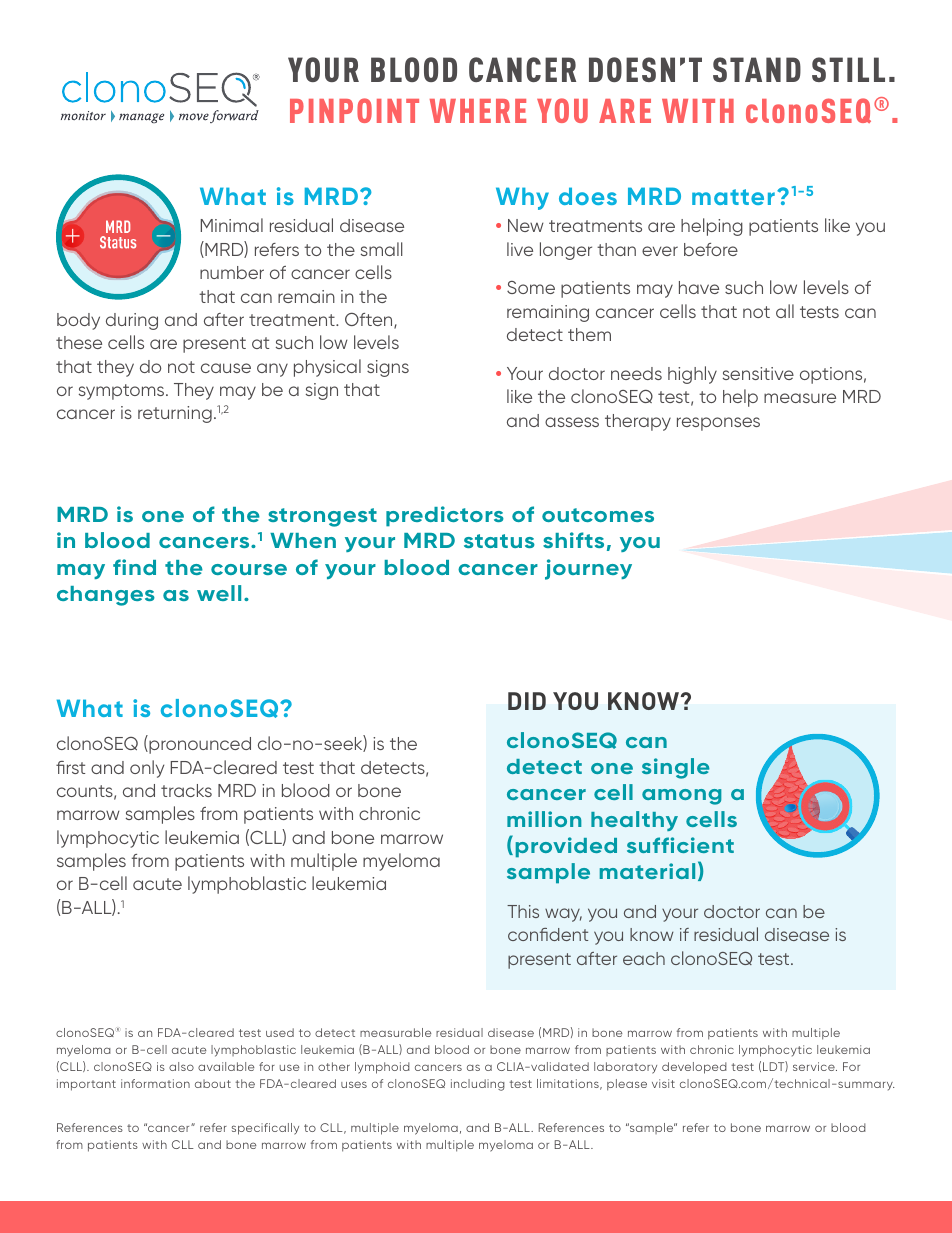  I want to click on during, so click(132, 321).
